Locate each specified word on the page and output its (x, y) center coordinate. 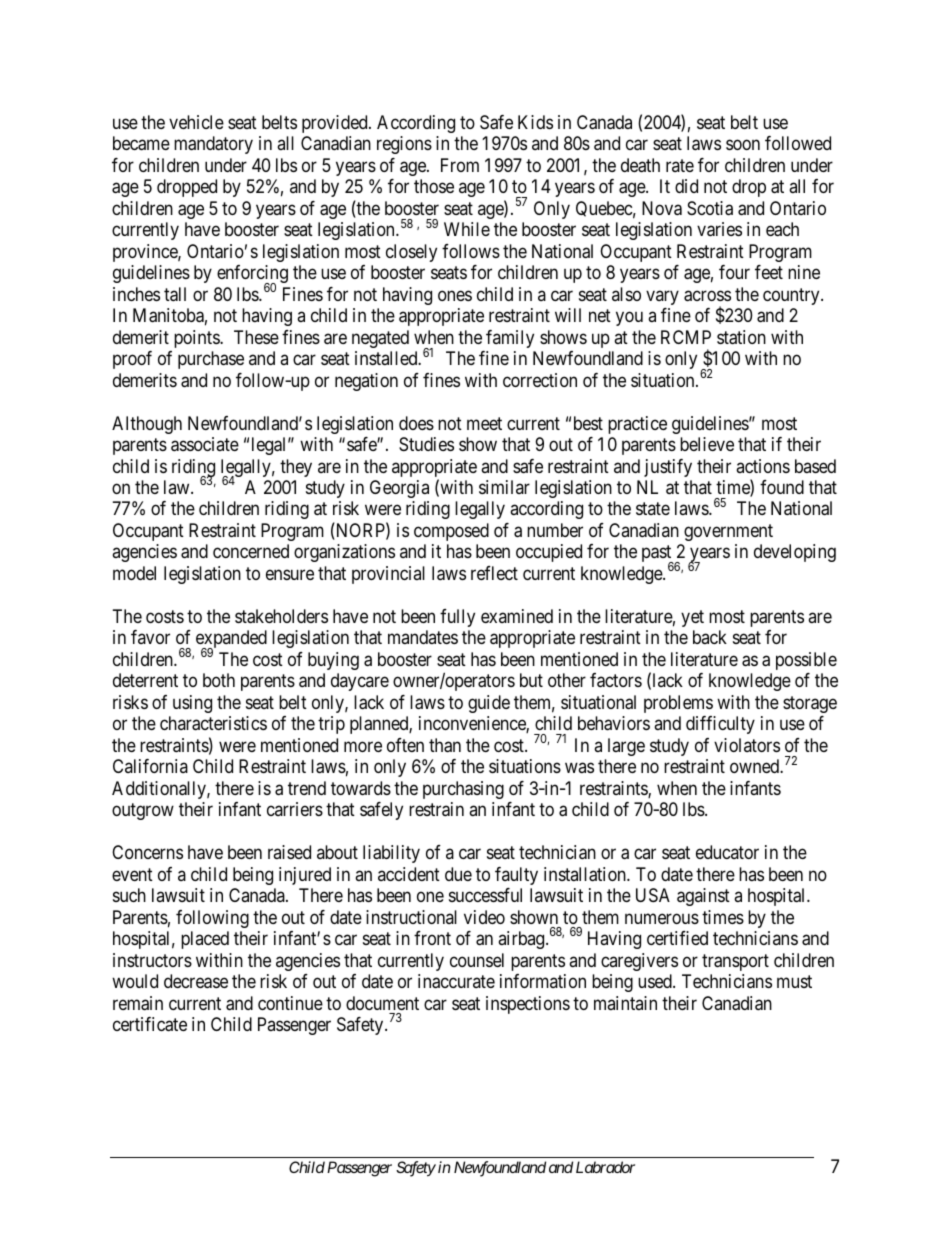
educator (727, 852)
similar (504, 487)
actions (763, 466)
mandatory (213, 145)
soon (743, 145)
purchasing (463, 790)
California (150, 766)
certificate (150, 1024)
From (460, 165)
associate (205, 444)
